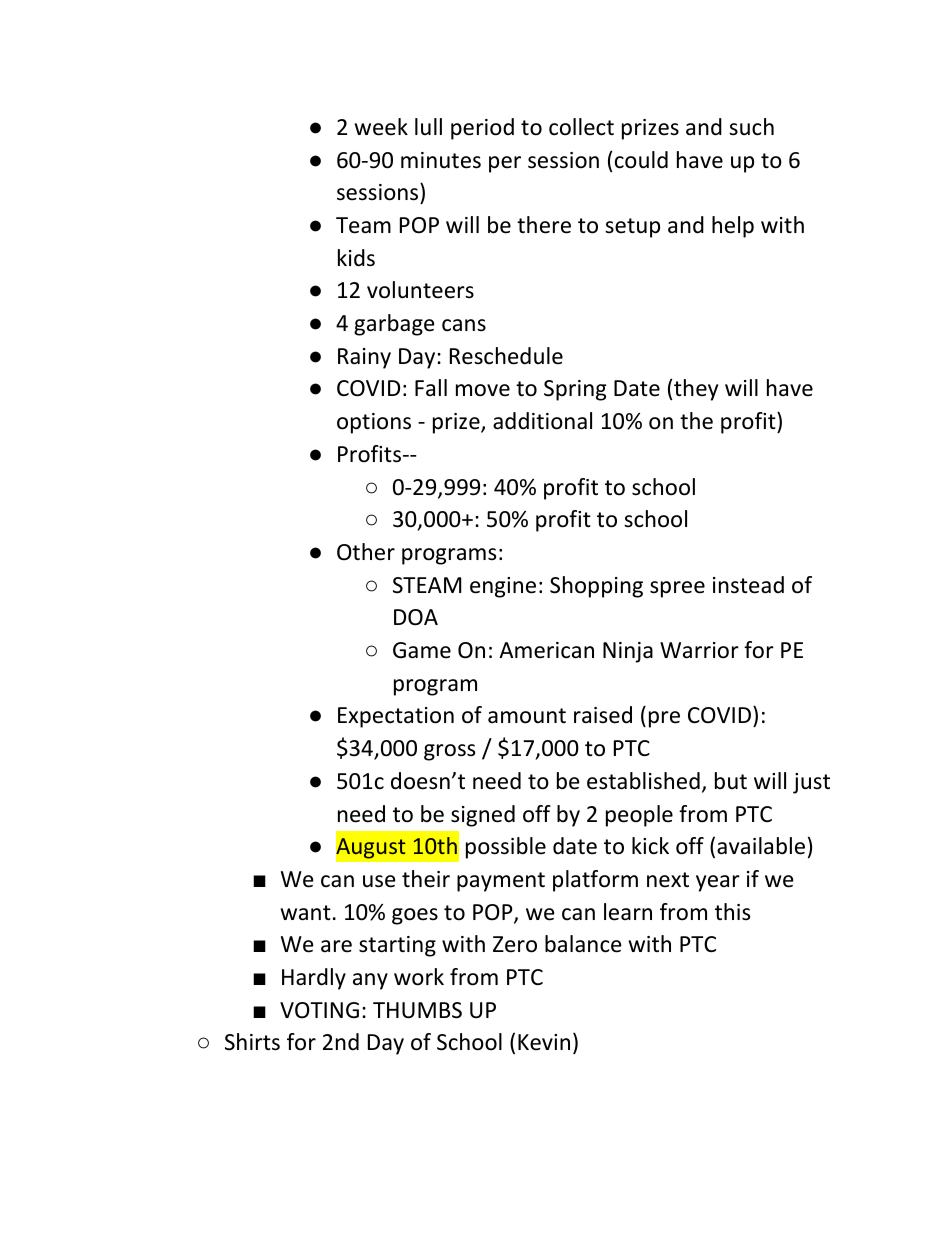 The width and height of the image is (952, 1233). I want to click on week, so click(381, 127).
